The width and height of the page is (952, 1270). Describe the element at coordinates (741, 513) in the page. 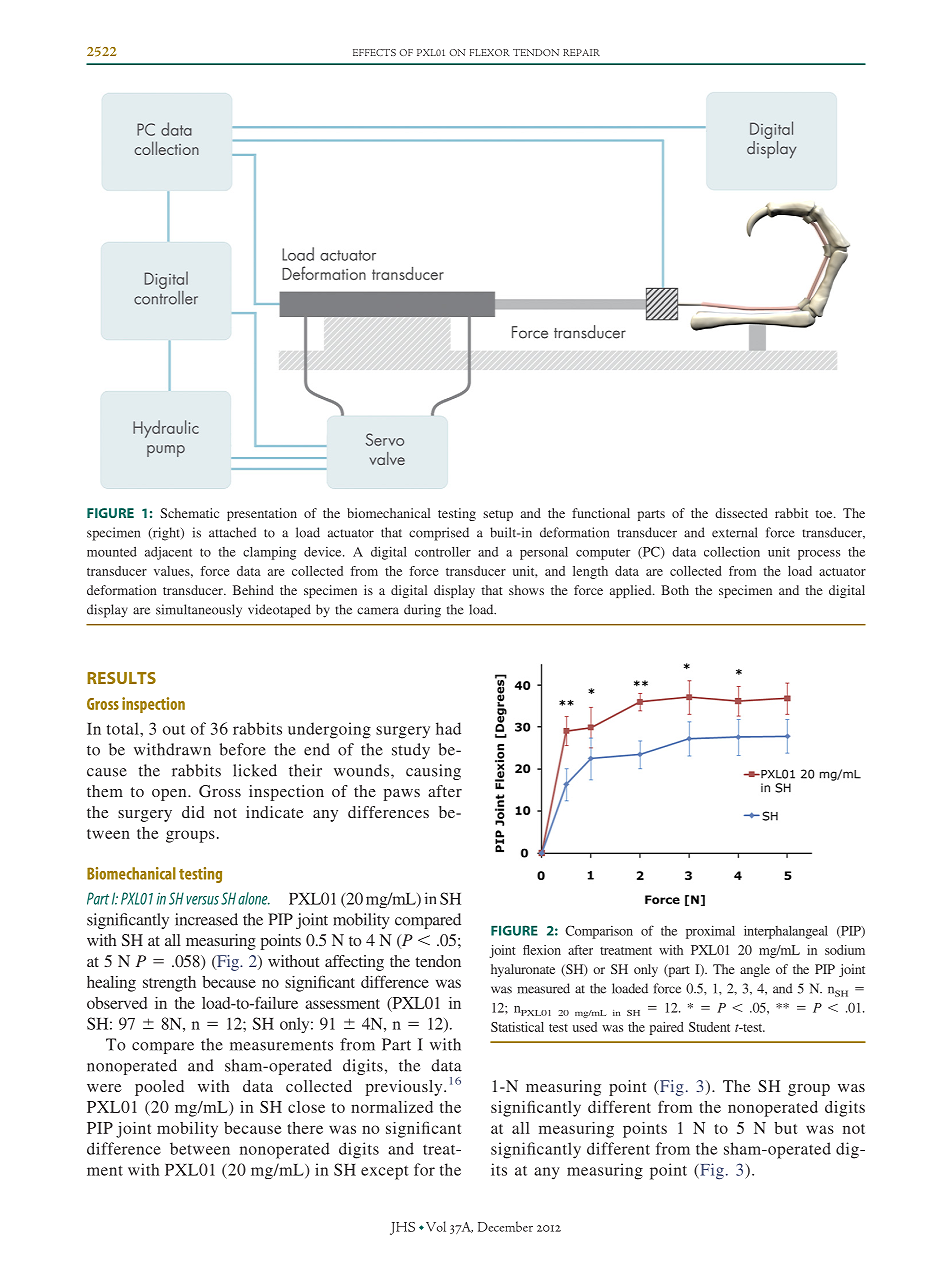

I see `dissected` at that location.
